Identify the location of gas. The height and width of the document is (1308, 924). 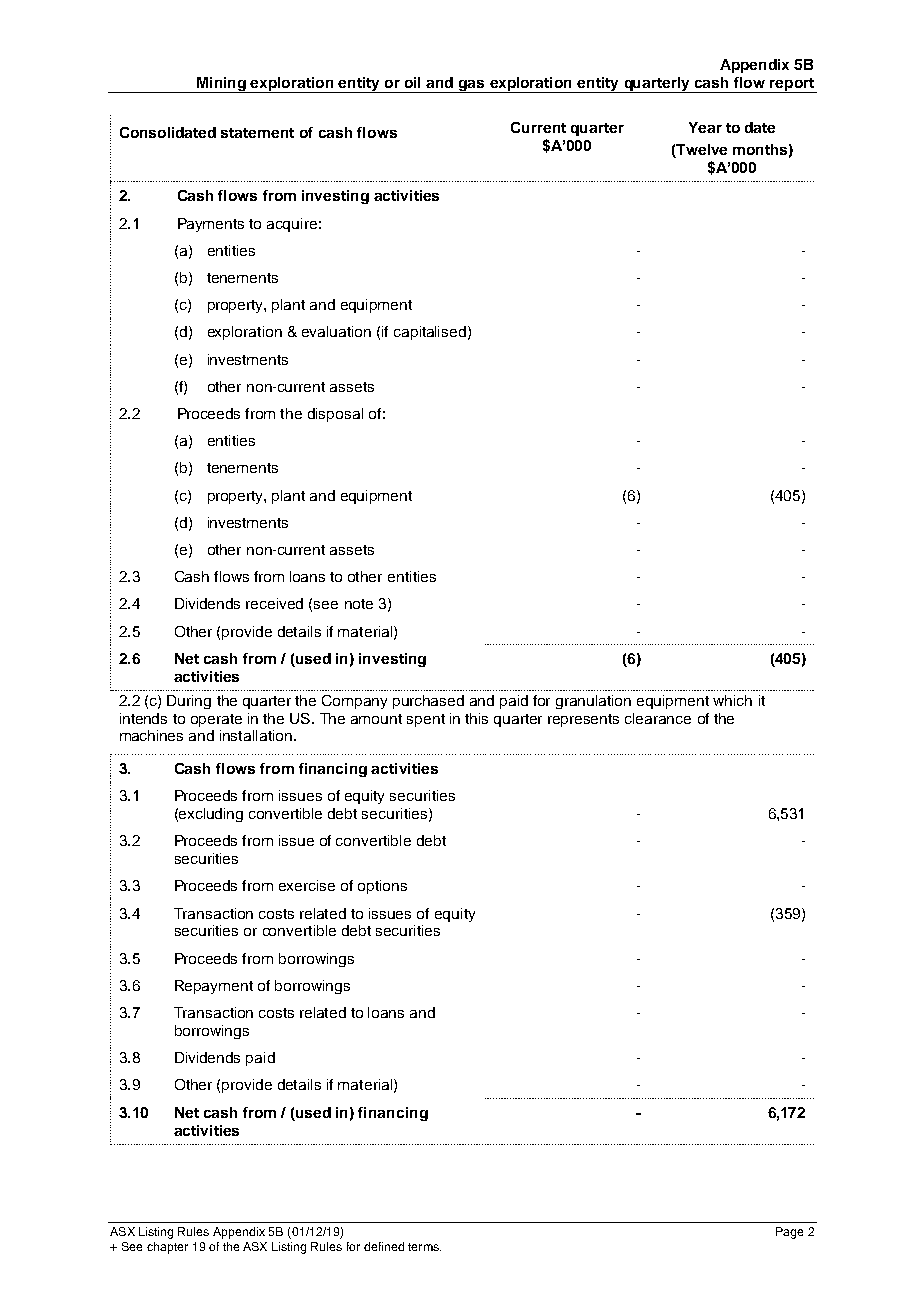
(472, 86).
